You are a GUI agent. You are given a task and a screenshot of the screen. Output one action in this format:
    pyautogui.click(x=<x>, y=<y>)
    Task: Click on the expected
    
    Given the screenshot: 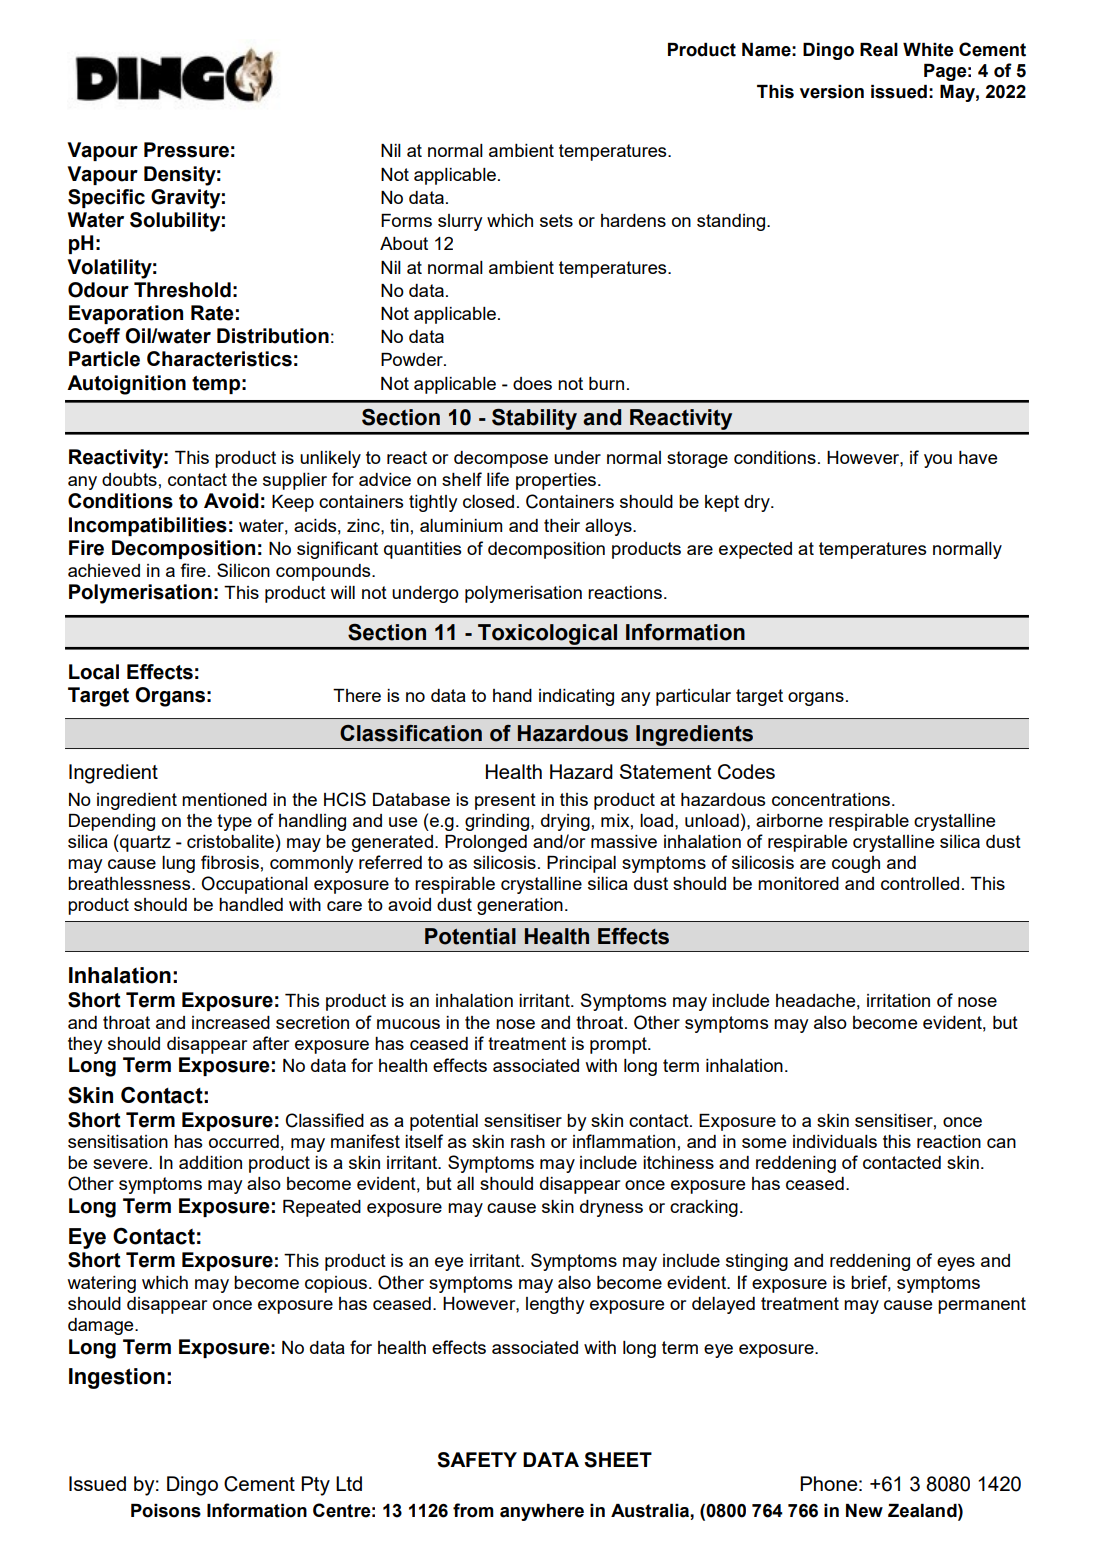 What is the action you would take?
    pyautogui.click(x=755, y=550)
